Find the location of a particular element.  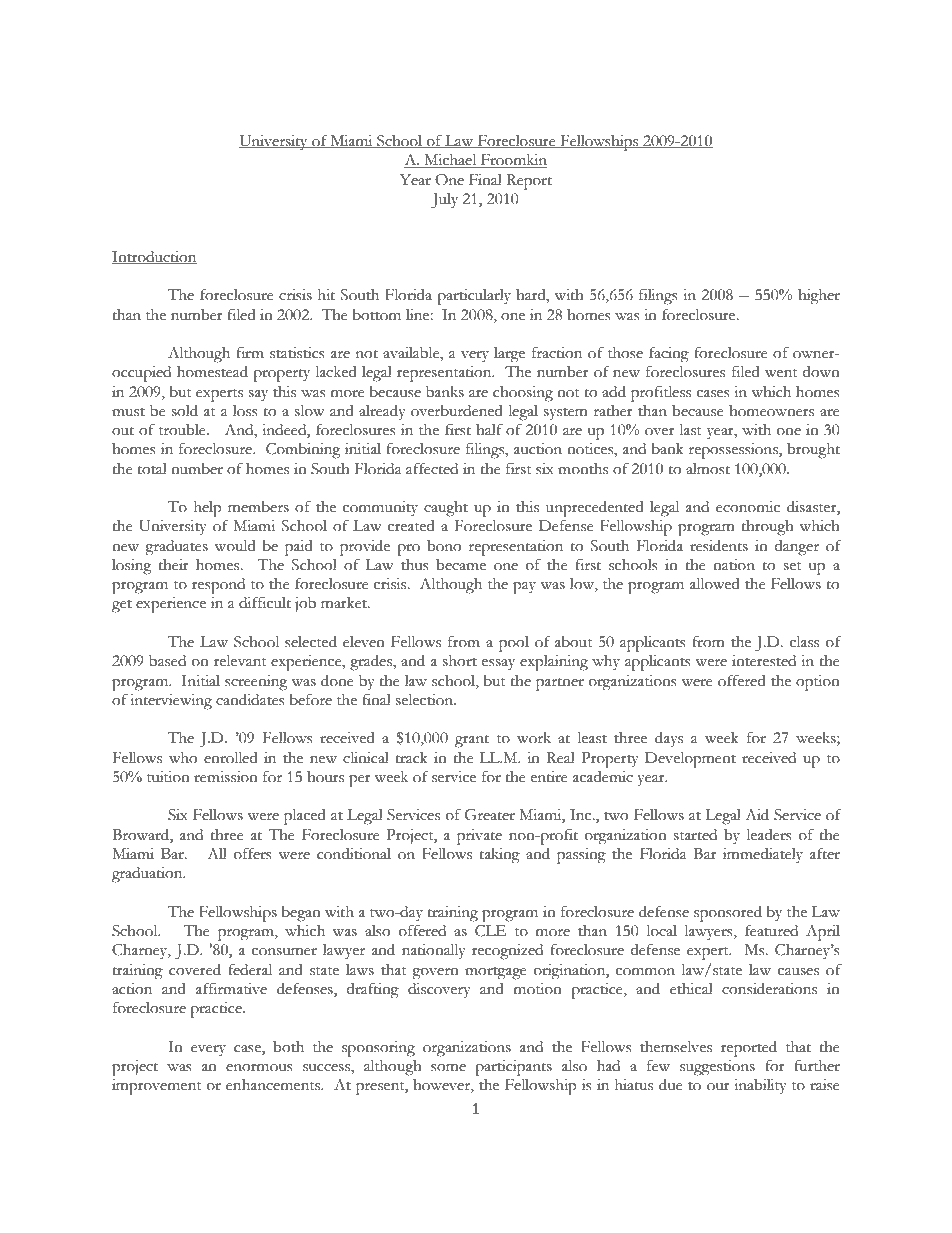

affected is located at coordinates (432, 468).
